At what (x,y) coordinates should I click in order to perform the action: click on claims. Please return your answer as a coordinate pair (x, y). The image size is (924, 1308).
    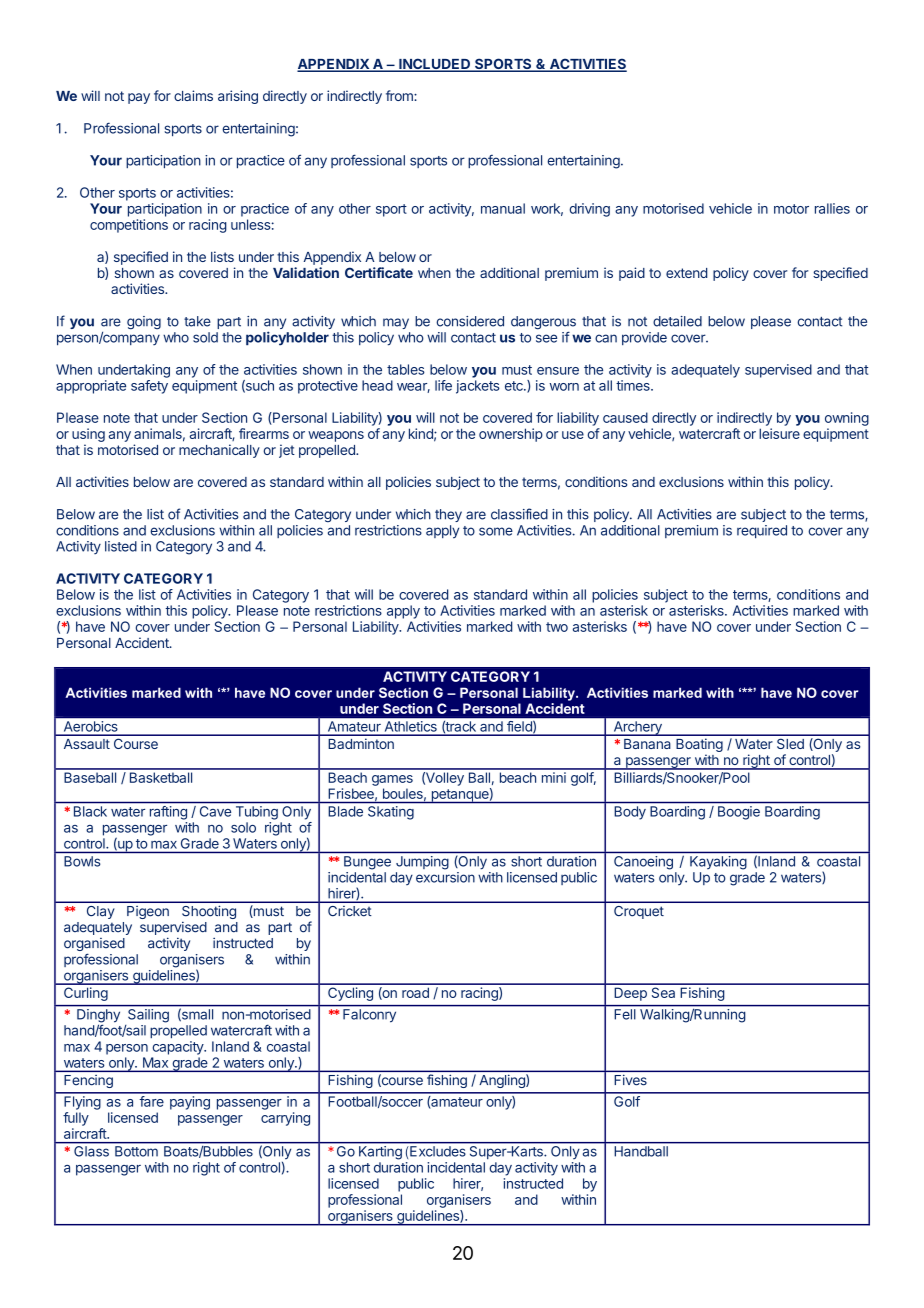
    Looking at the image, I should click on (193, 95).
